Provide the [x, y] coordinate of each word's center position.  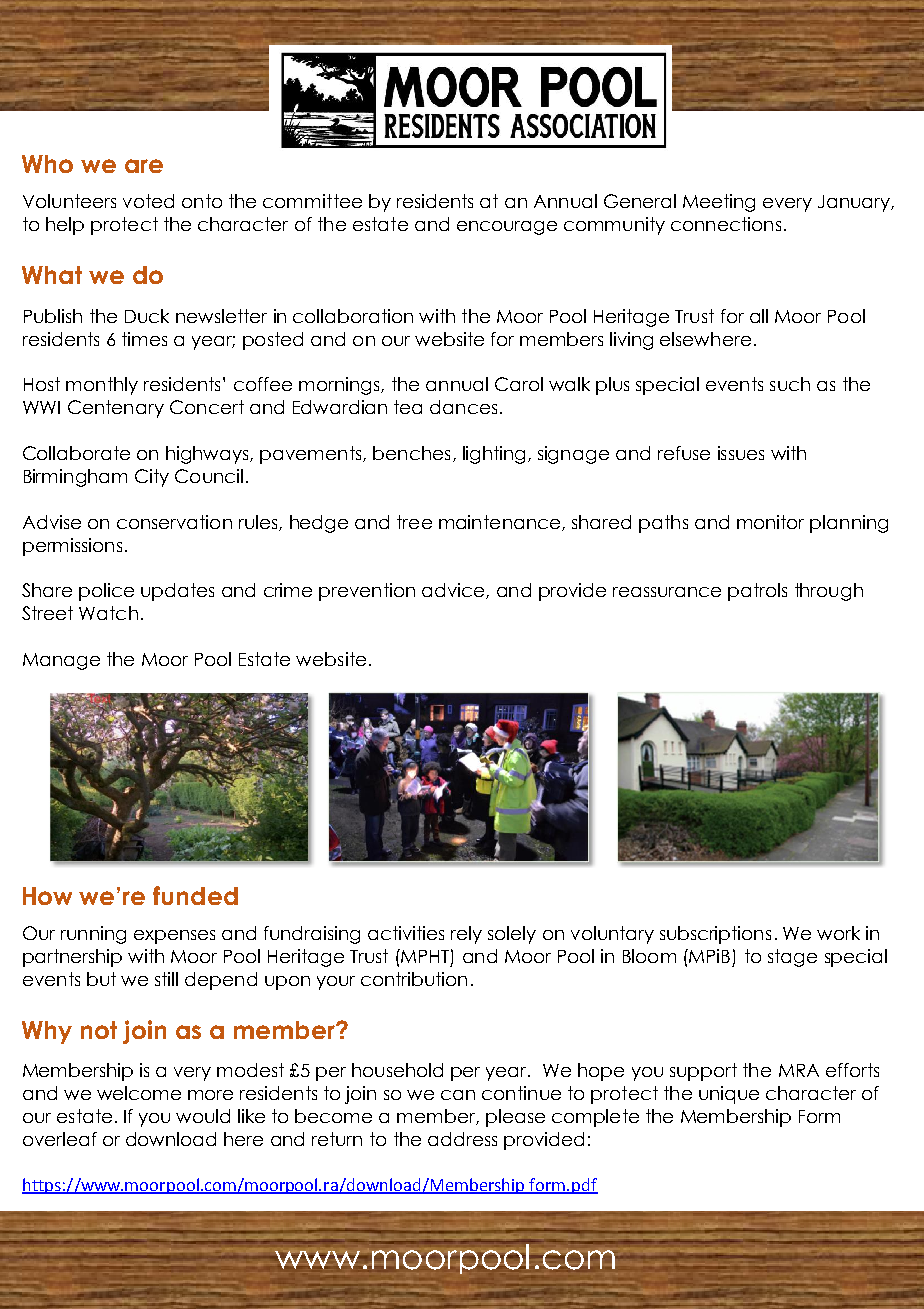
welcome [139, 1093]
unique [729, 1095]
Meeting [719, 203]
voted [148, 201]
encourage [507, 228]
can [458, 1095]
